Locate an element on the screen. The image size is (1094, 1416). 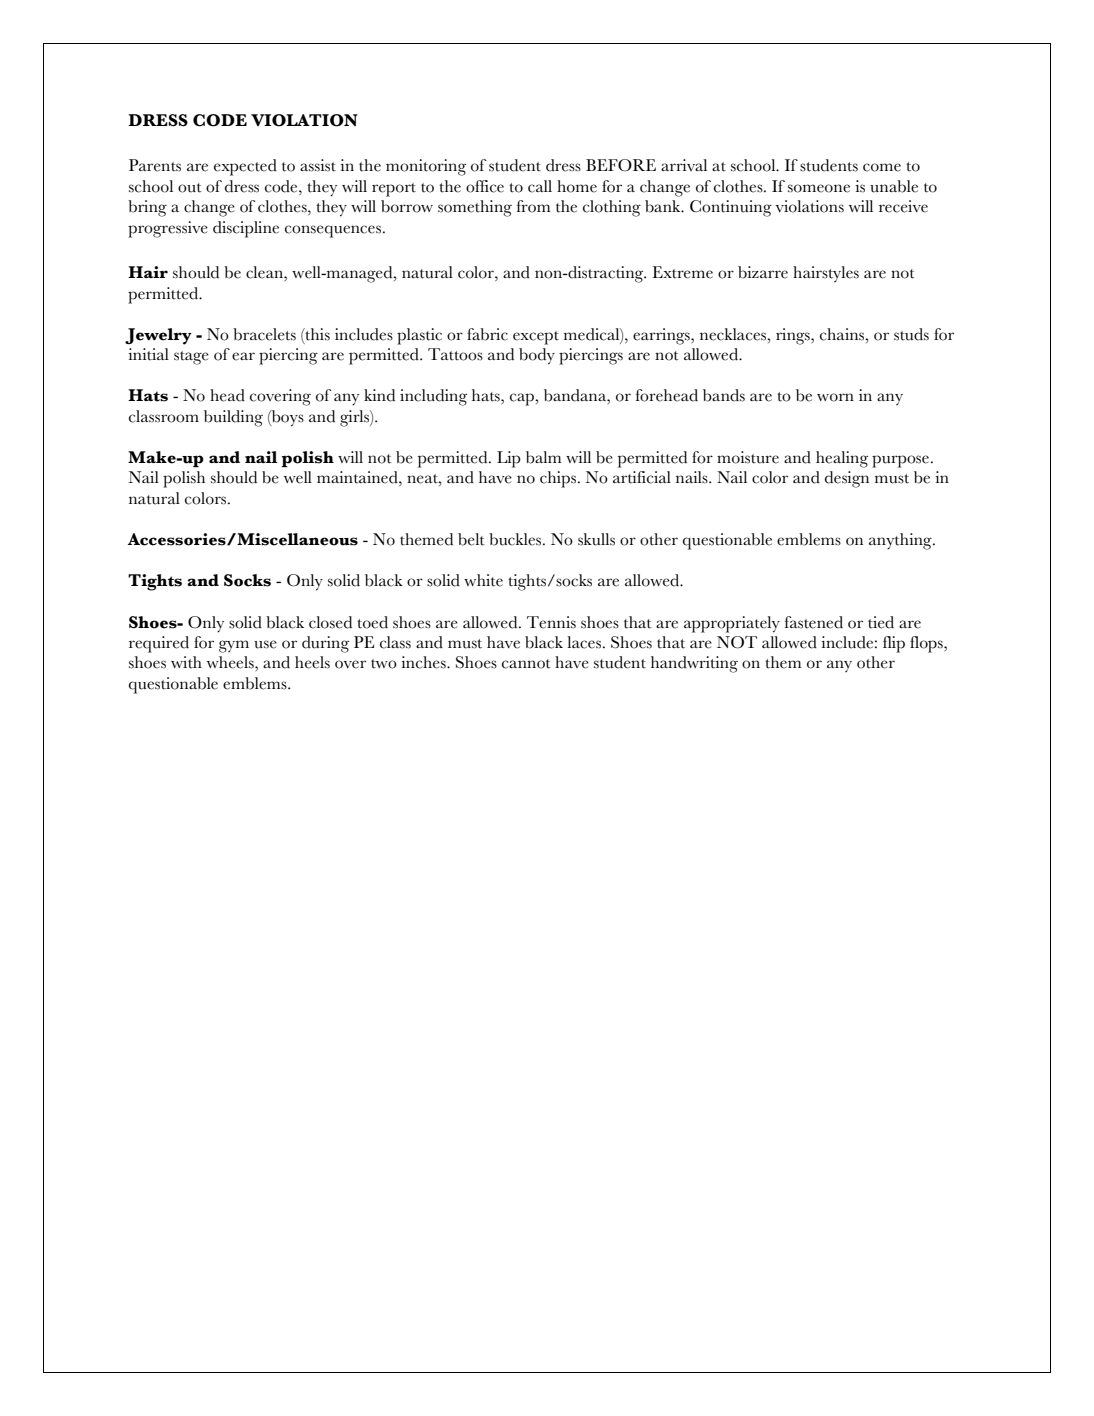
someone is located at coordinates (819, 188).
